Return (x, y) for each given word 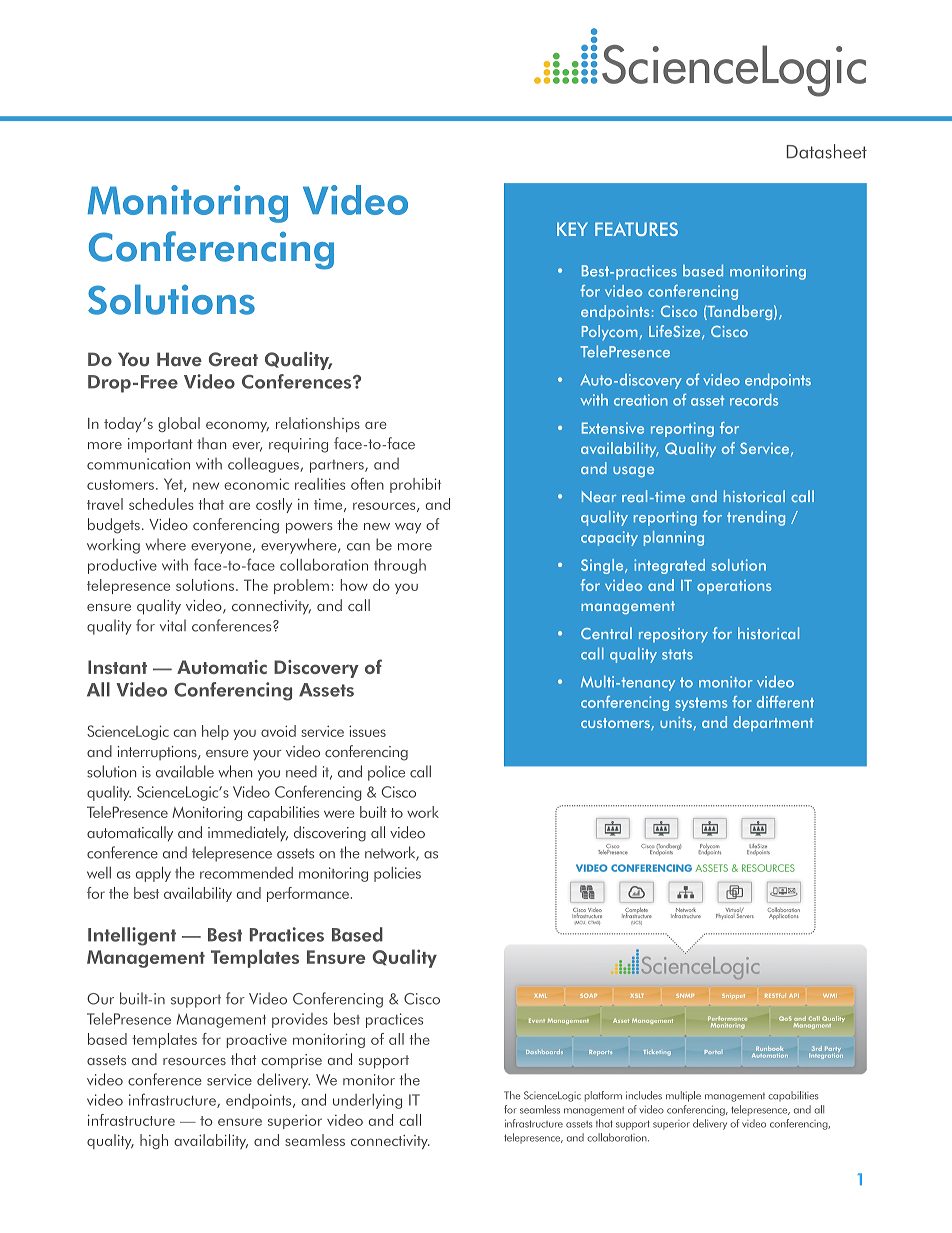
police (386, 773)
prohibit (415, 485)
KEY (572, 229)
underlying (367, 1101)
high (154, 1141)
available (185, 771)
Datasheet (827, 151)
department (773, 723)
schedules (161, 504)
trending (756, 518)
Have (179, 359)
